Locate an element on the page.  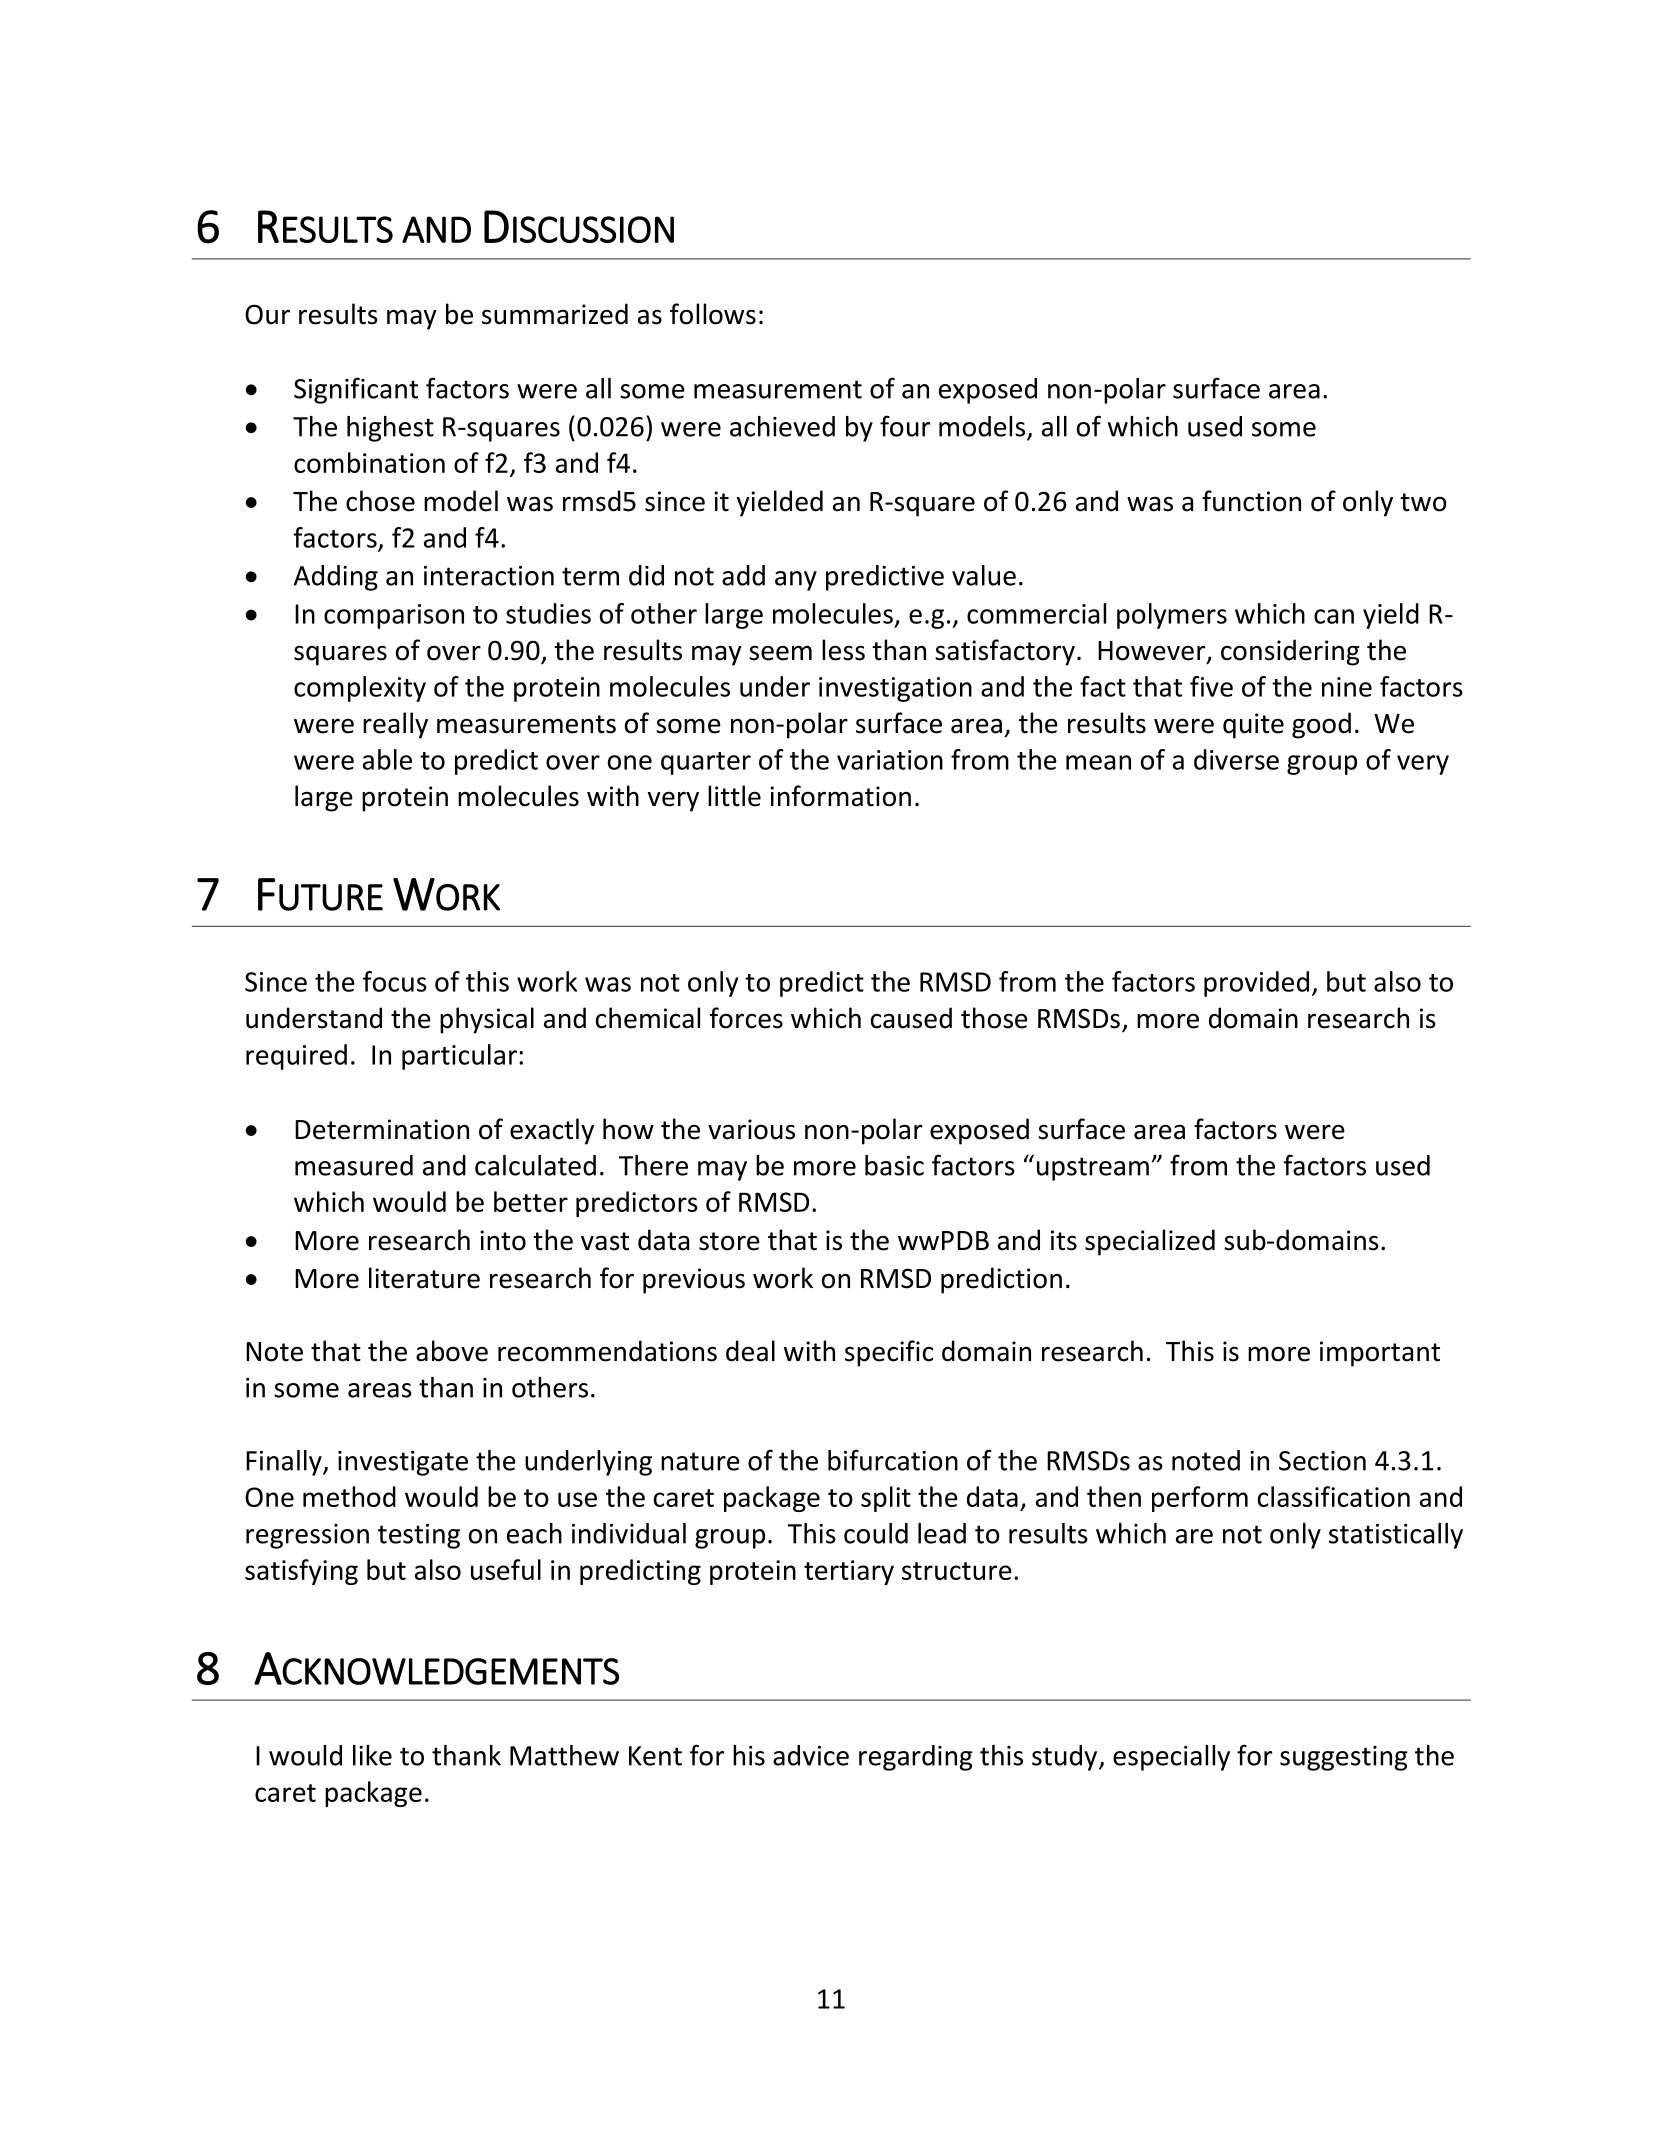
function is located at coordinates (1251, 501).
